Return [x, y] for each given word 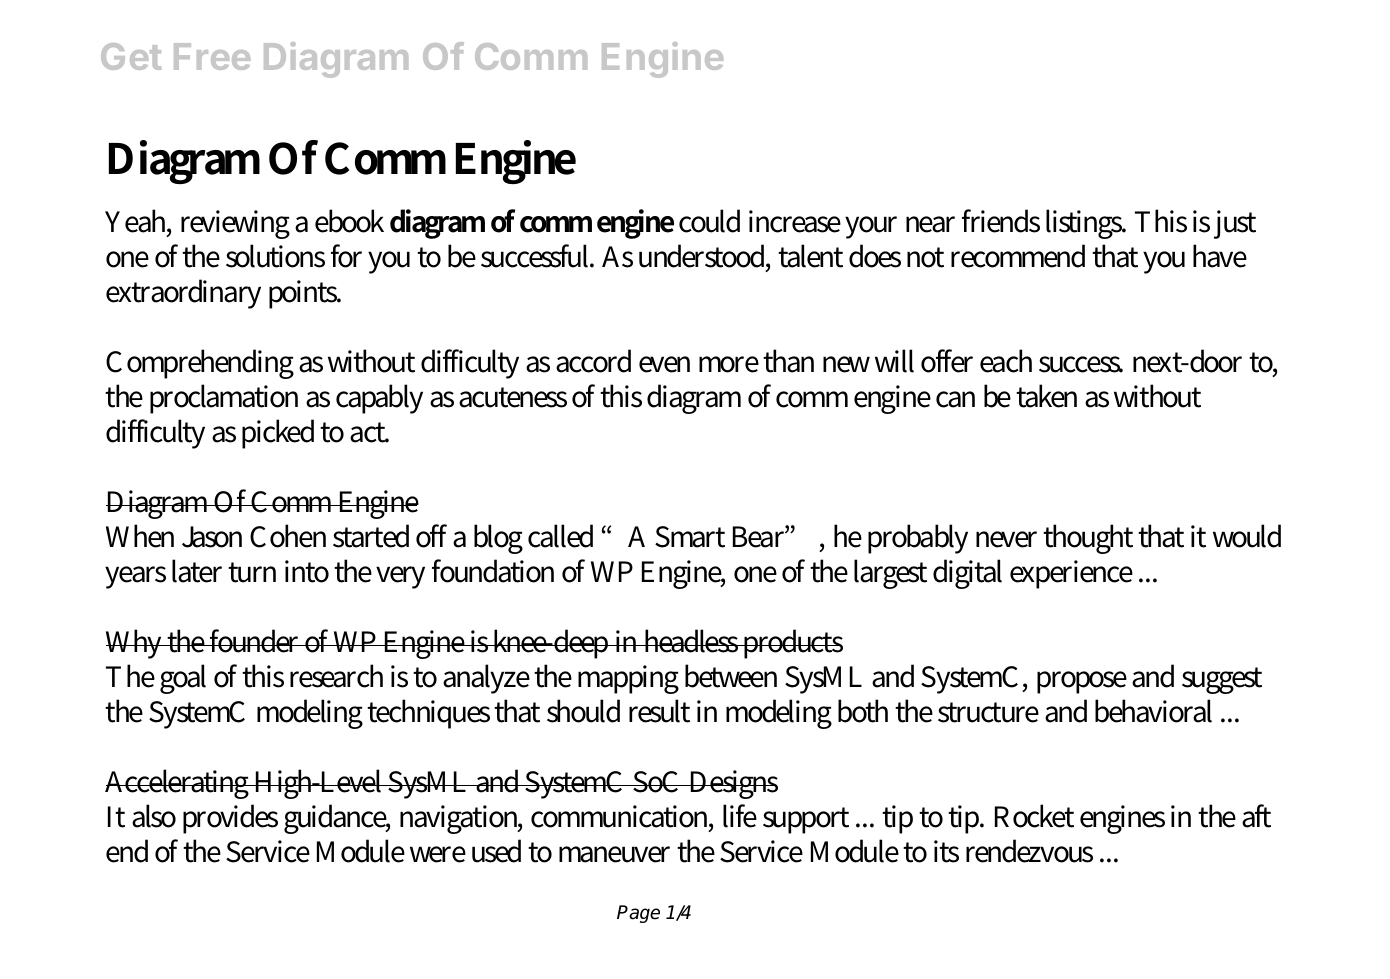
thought [1088, 539]
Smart [690, 537]
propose [1082, 682]
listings [1086, 224]
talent [810, 256]
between [731, 676]
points [305, 294]
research [336, 676]
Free [212, 56]
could [709, 221]
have [1220, 256]
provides [230, 819]
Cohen [288, 536]
